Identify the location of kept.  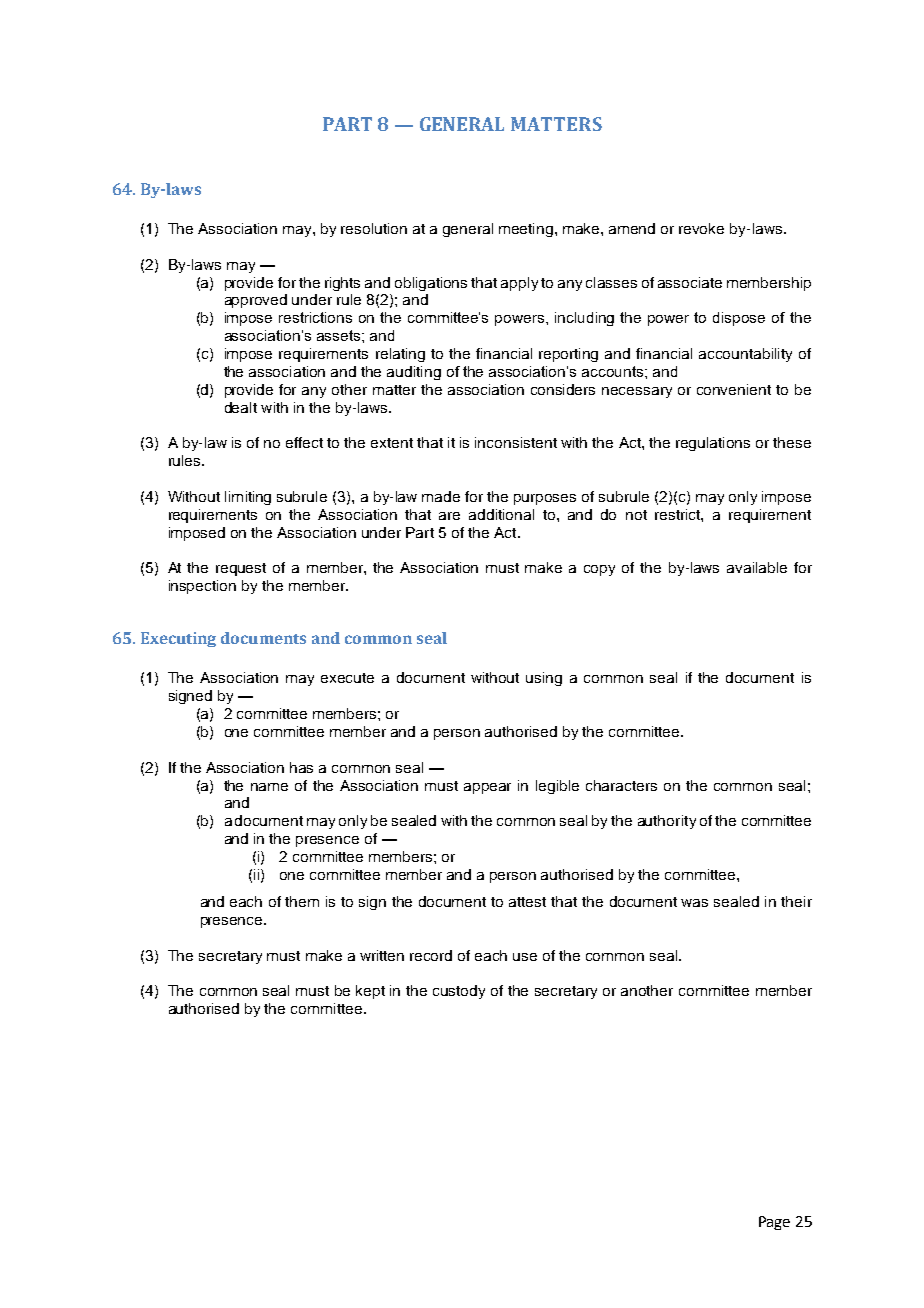
(370, 992).
